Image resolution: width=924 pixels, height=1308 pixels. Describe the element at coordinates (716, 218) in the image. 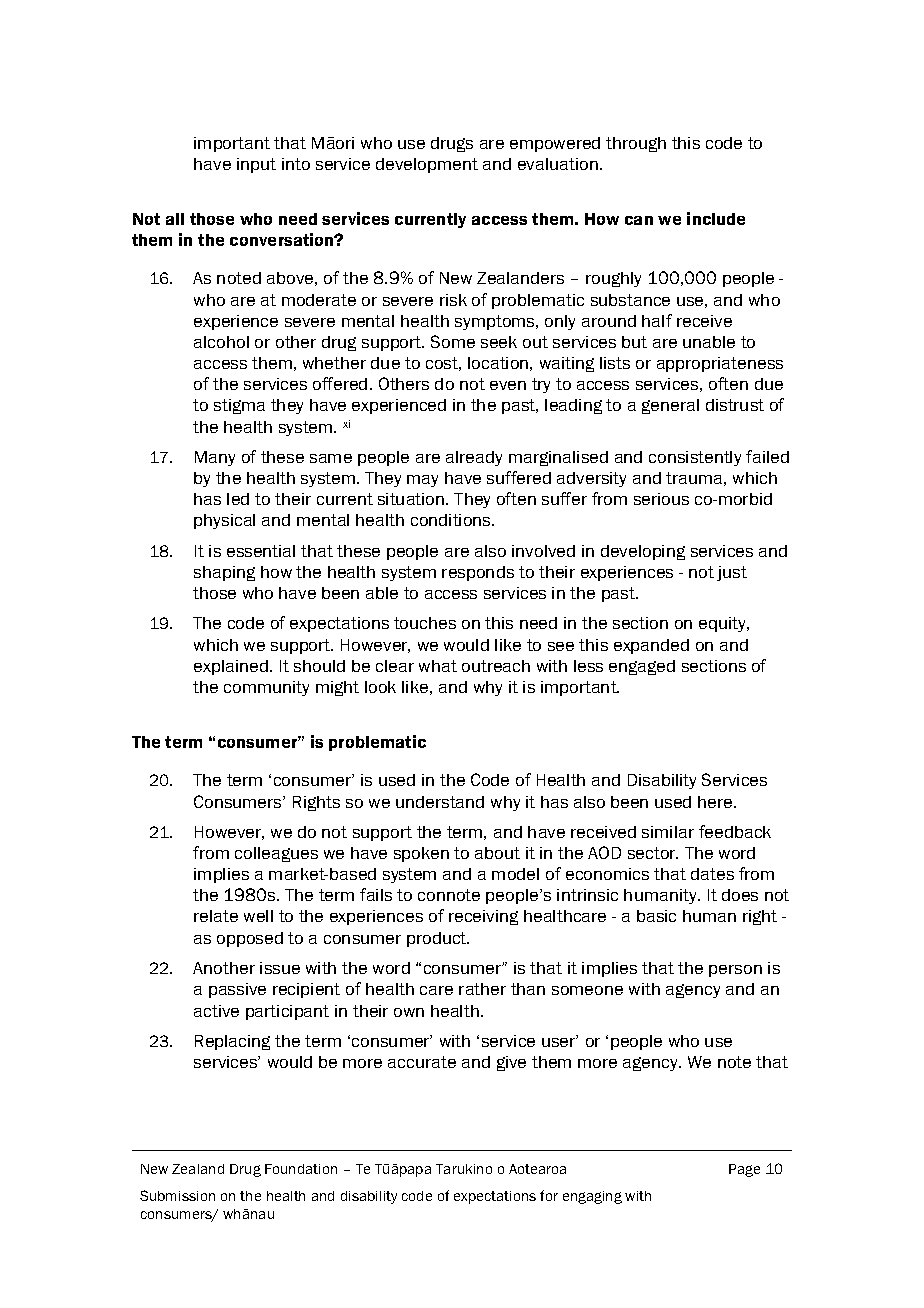

I see `include` at that location.
